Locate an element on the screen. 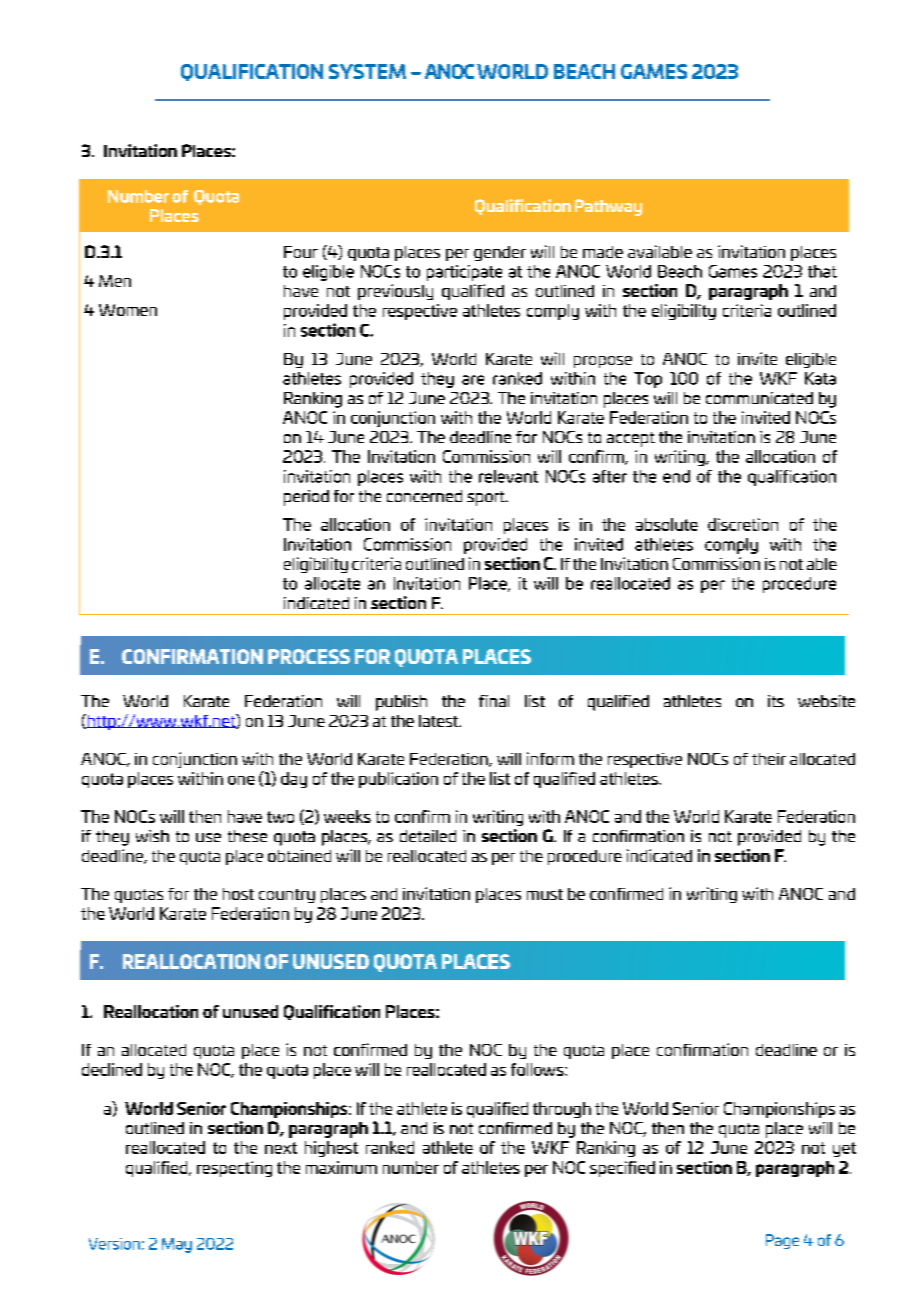  PROCESS is located at coordinates (309, 656).
